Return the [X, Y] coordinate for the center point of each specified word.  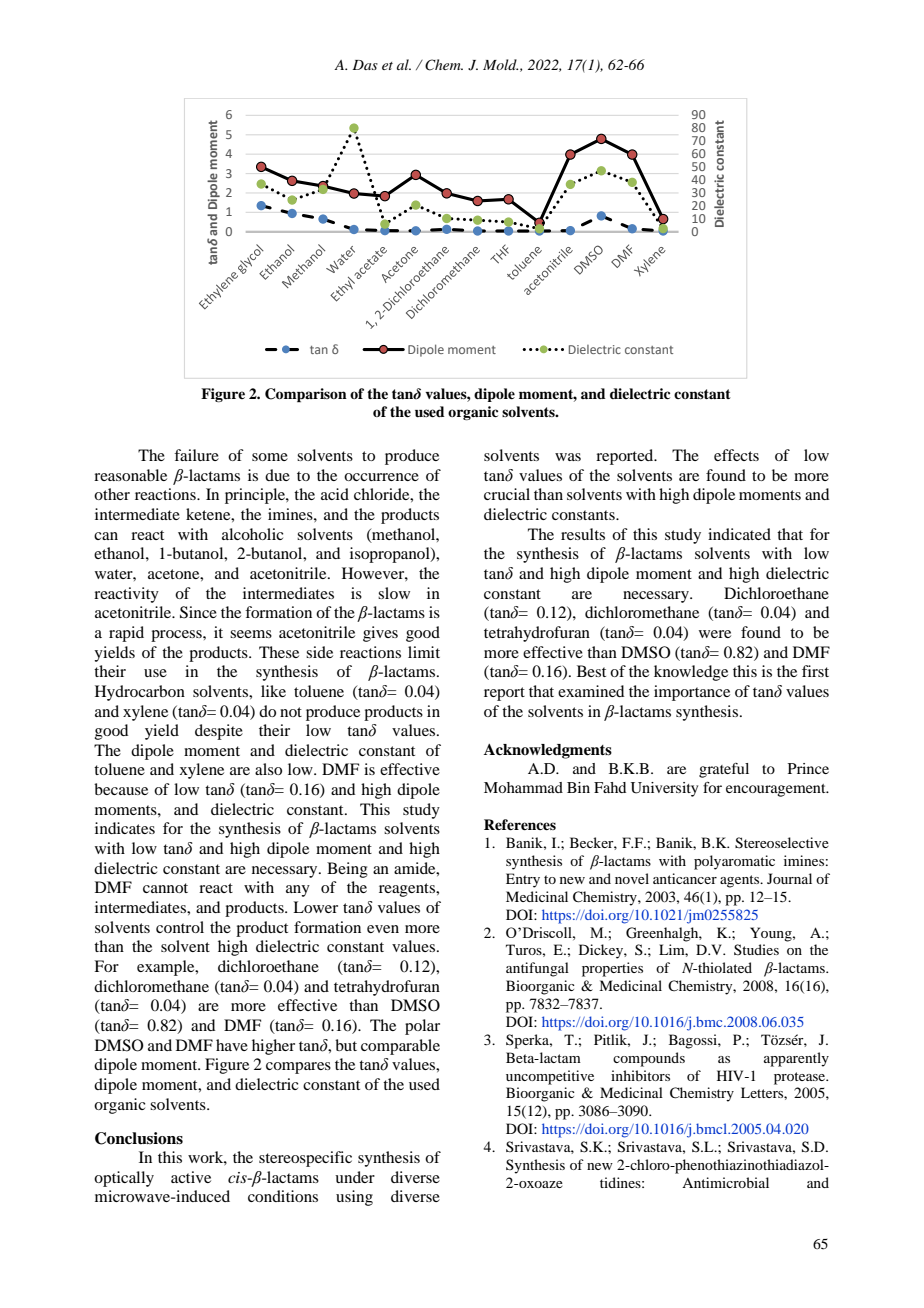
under [355, 1177]
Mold [500, 64]
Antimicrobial [725, 1182]
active [191, 1177]
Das [365, 65]
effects [736, 455]
